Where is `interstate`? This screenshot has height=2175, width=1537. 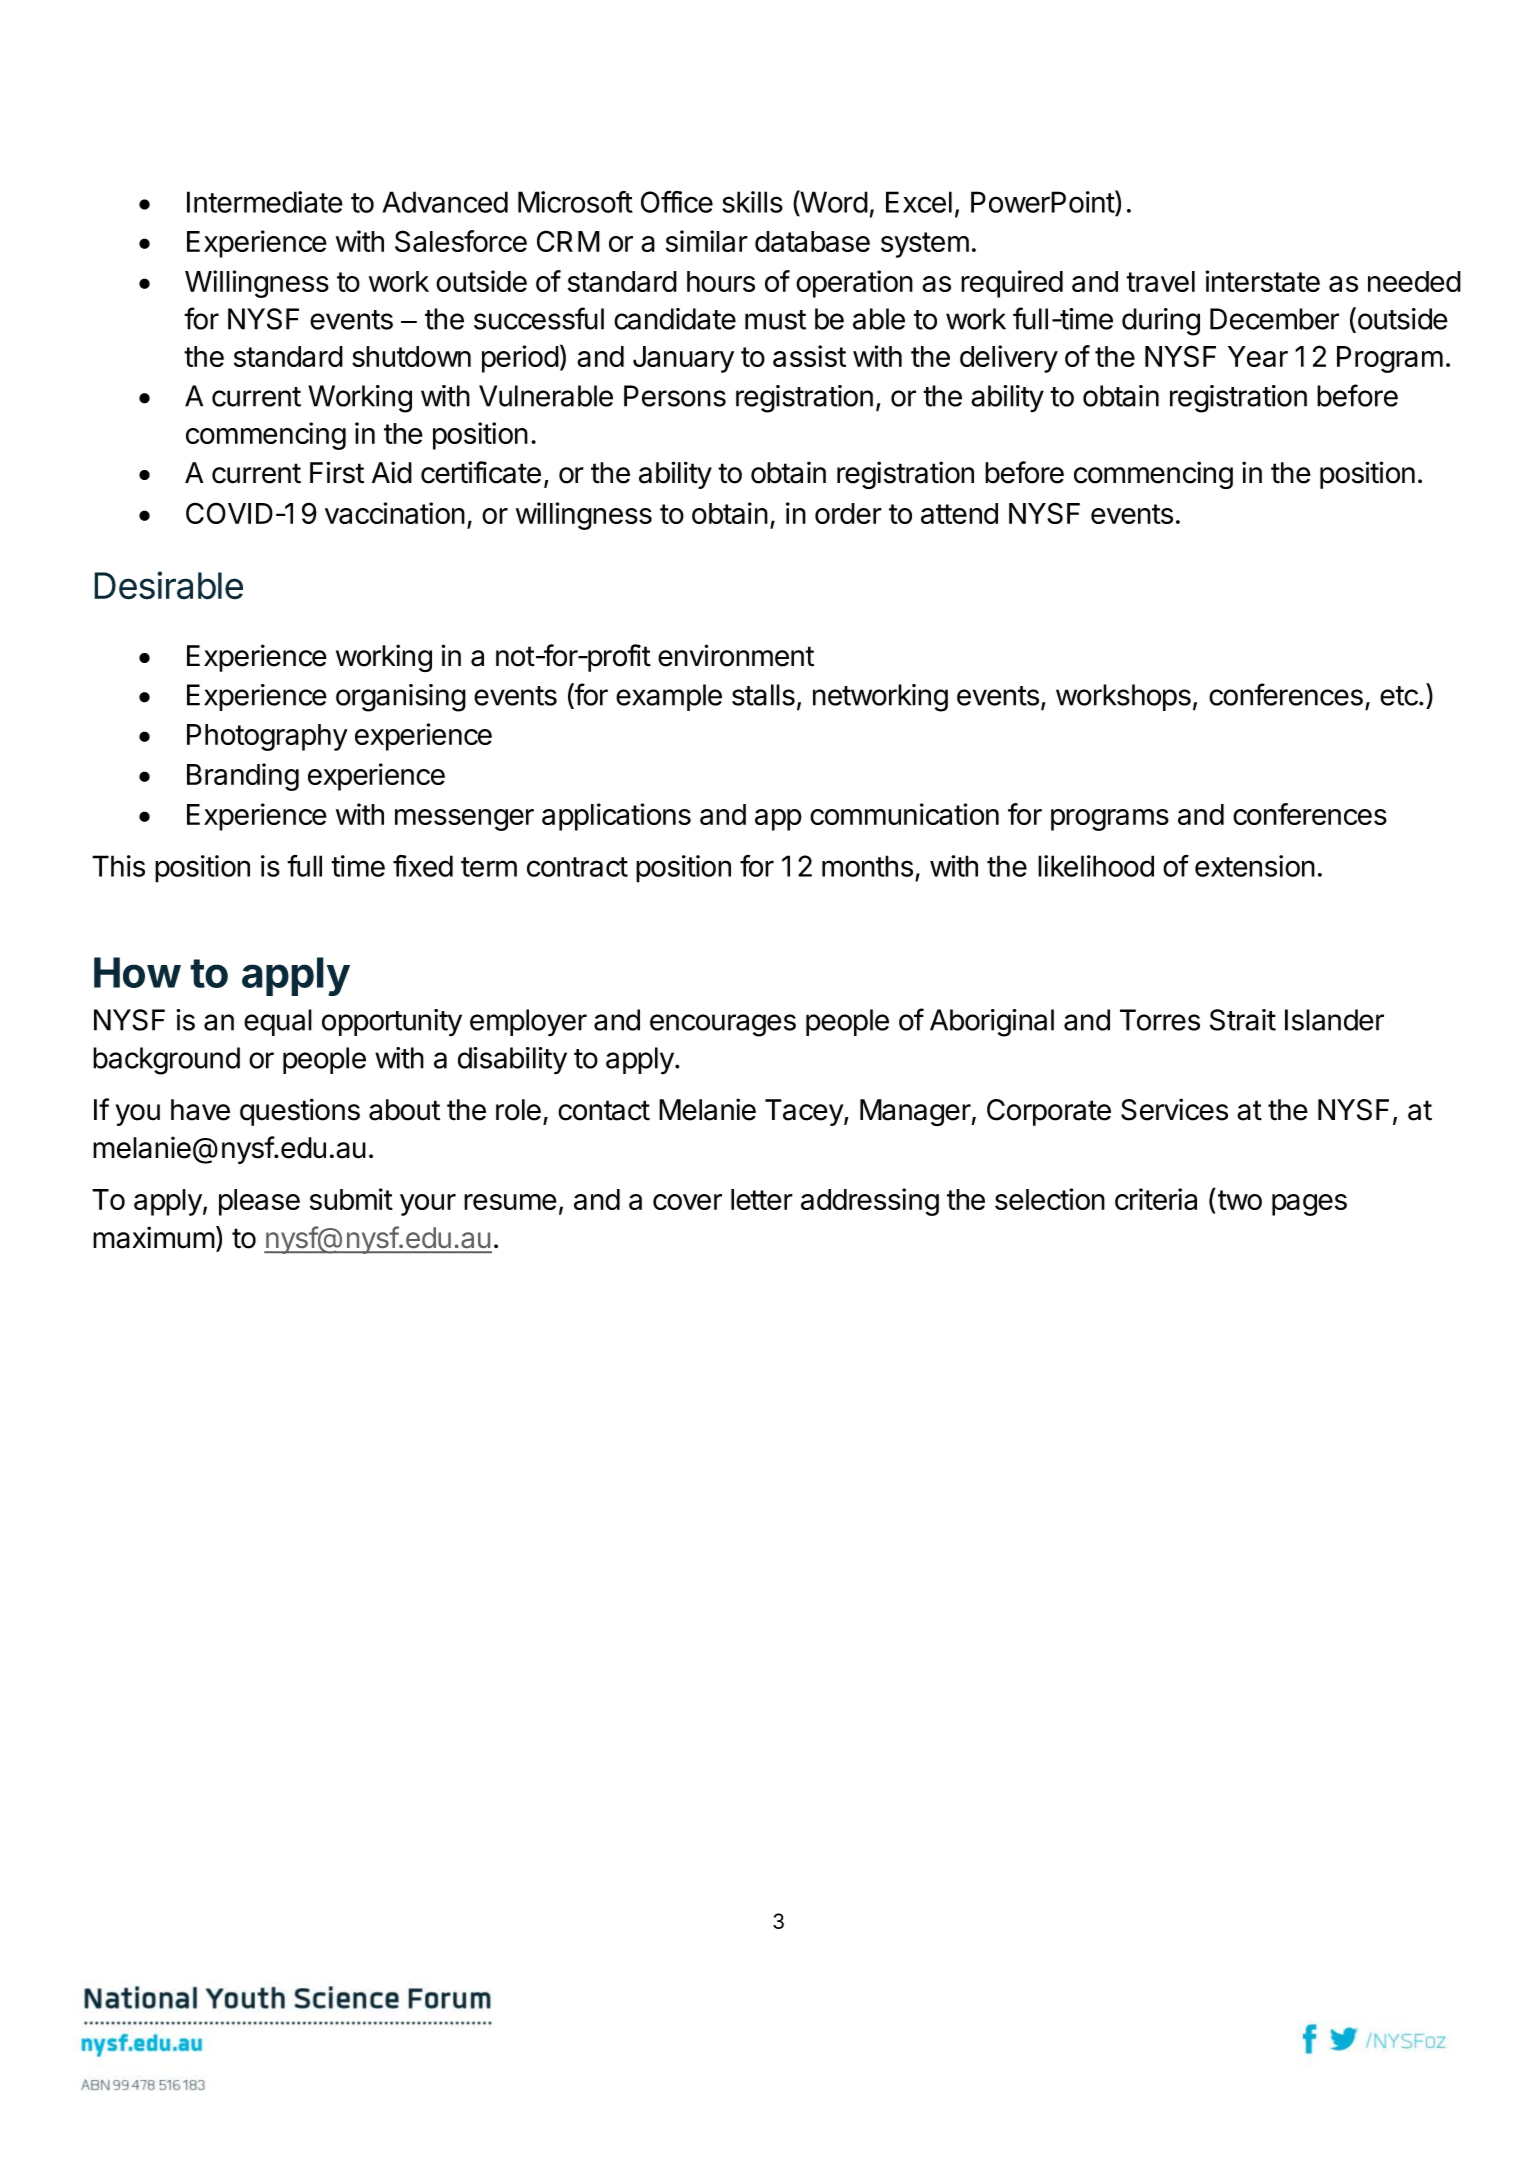 interstate is located at coordinates (1263, 281).
